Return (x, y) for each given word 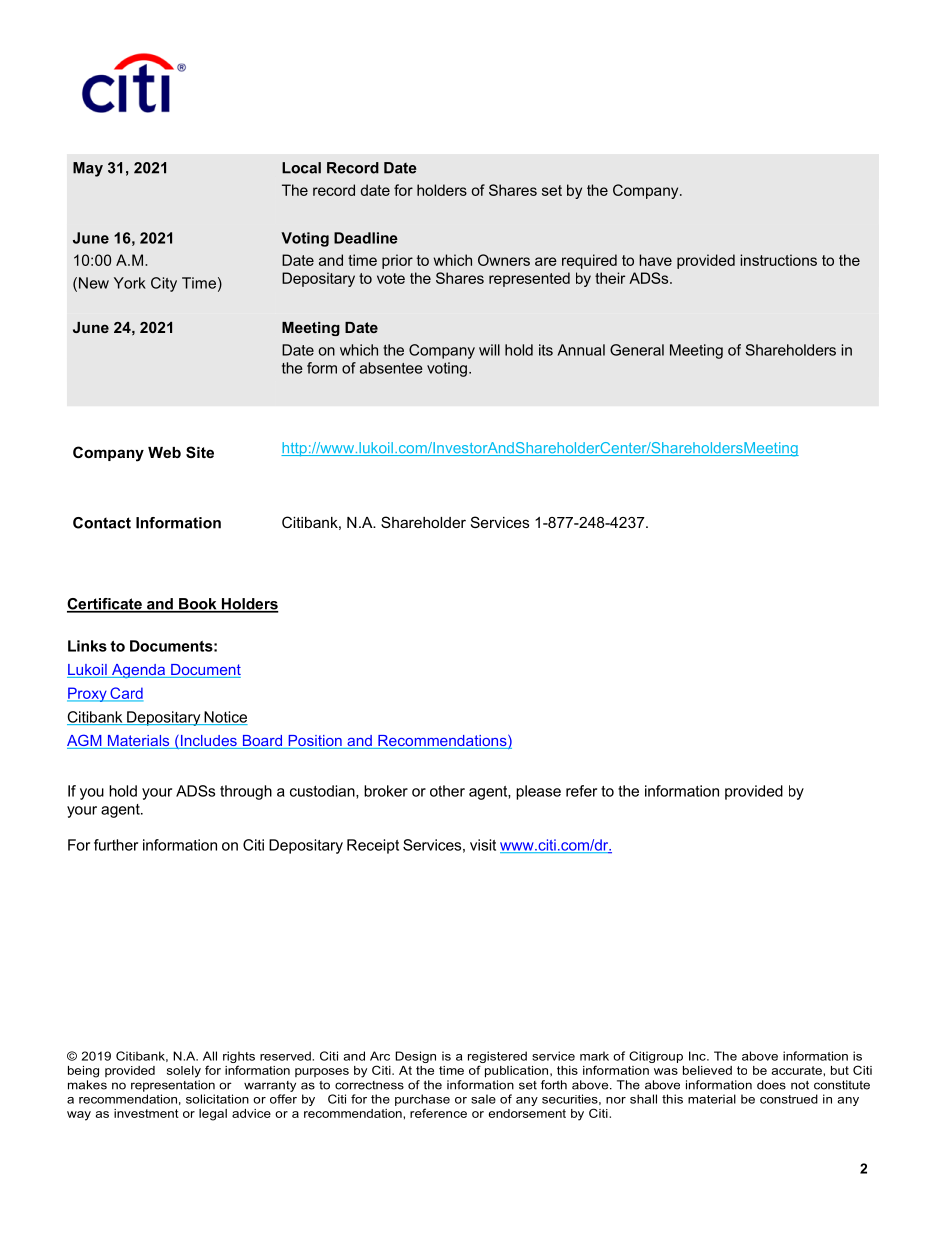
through (246, 792)
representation (173, 1086)
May (88, 169)
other (447, 791)
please (538, 792)
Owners (504, 260)
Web (164, 452)
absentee (391, 368)
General (637, 350)
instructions (778, 260)
